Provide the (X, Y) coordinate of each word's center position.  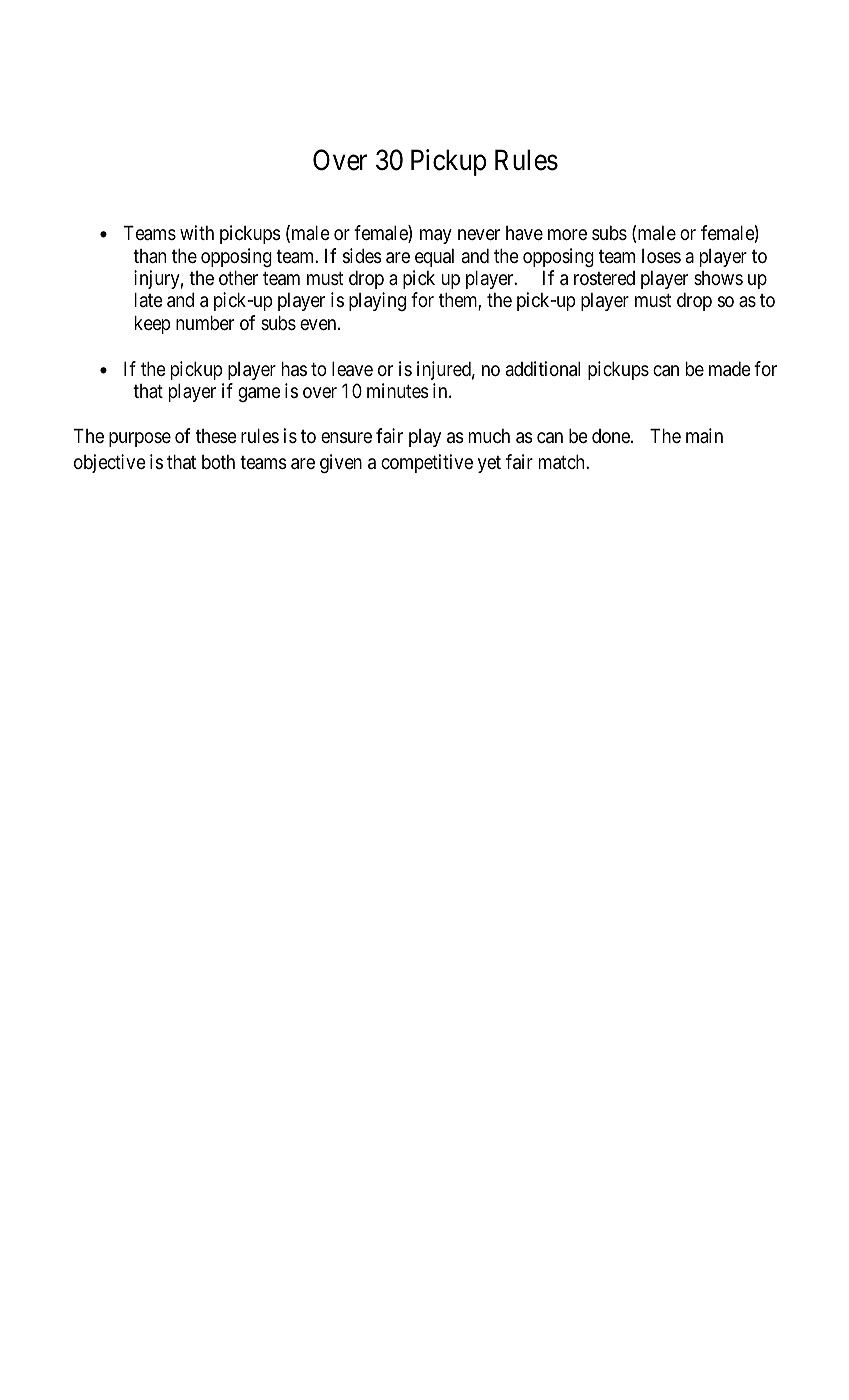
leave (352, 369)
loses (661, 256)
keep (152, 325)
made (730, 369)
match (563, 462)
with (197, 232)
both (218, 462)
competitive (427, 463)
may (436, 236)
